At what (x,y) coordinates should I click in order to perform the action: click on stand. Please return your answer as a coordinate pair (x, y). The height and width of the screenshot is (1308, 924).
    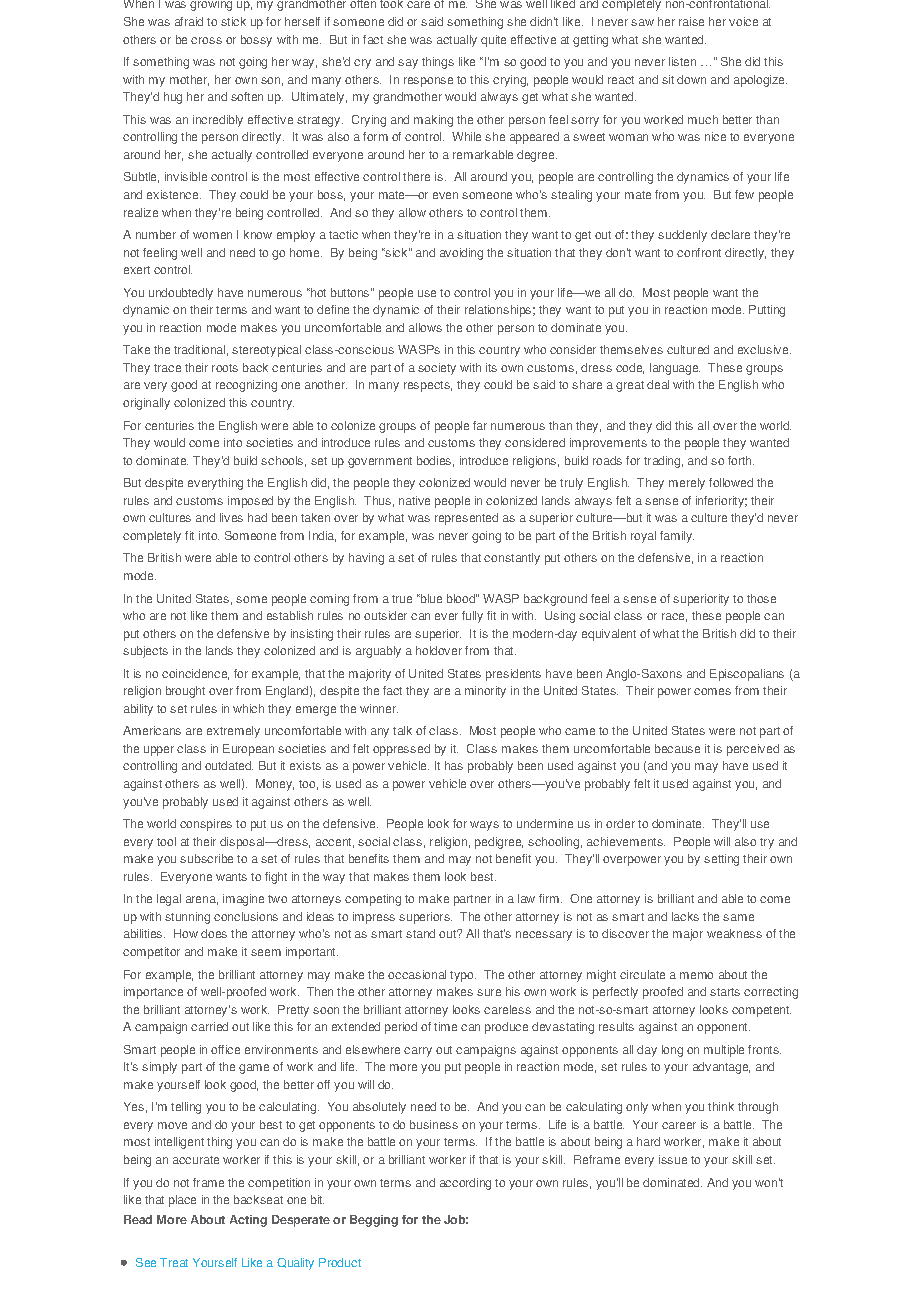
    Looking at the image, I should click on (420, 933).
